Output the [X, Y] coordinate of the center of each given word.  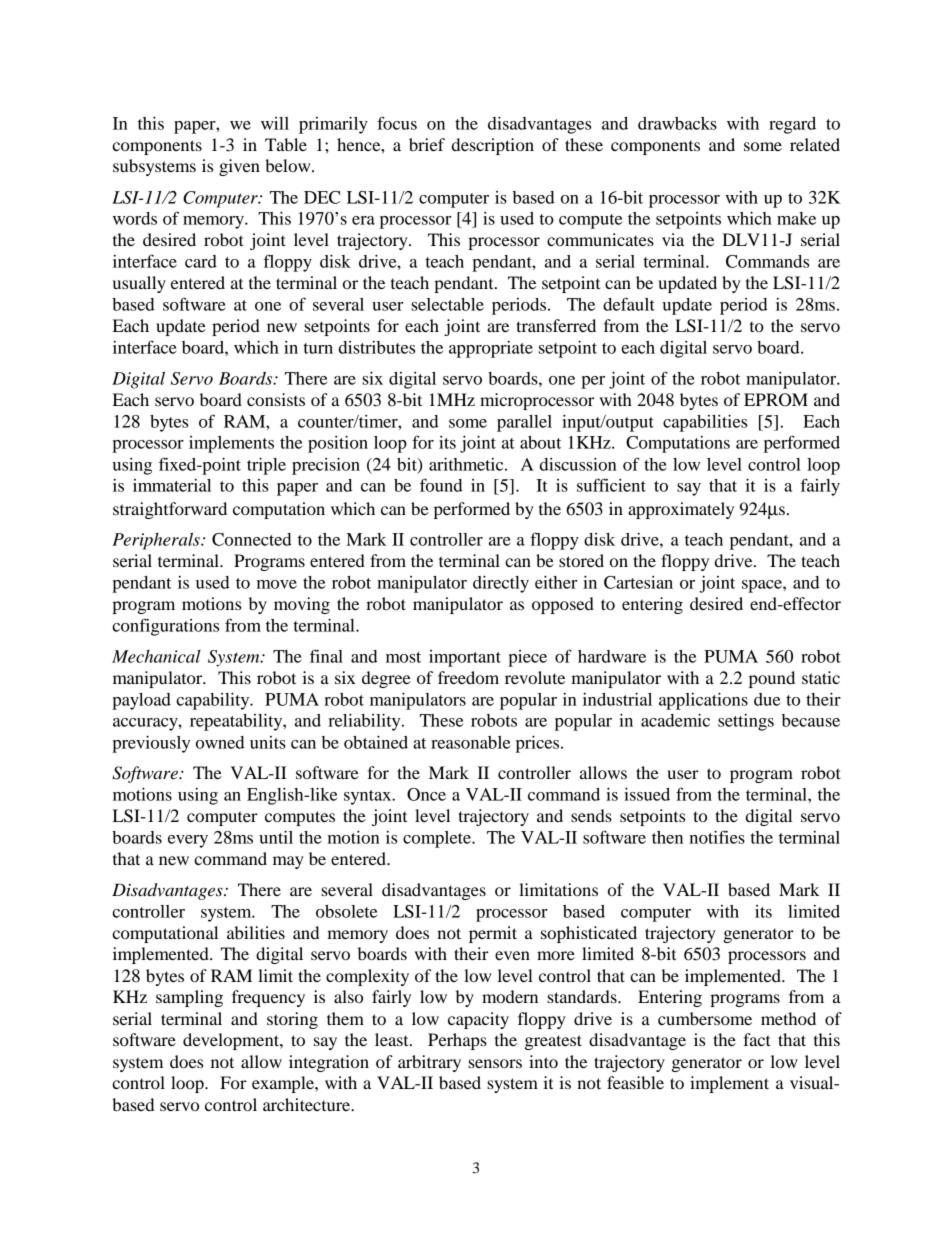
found [441, 485]
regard [792, 125]
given [239, 167]
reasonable [470, 742]
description [493, 146]
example [284, 1084]
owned [220, 742]
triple [266, 466]
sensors [495, 1063]
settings [746, 722]
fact [757, 1039]
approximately [681, 510]
